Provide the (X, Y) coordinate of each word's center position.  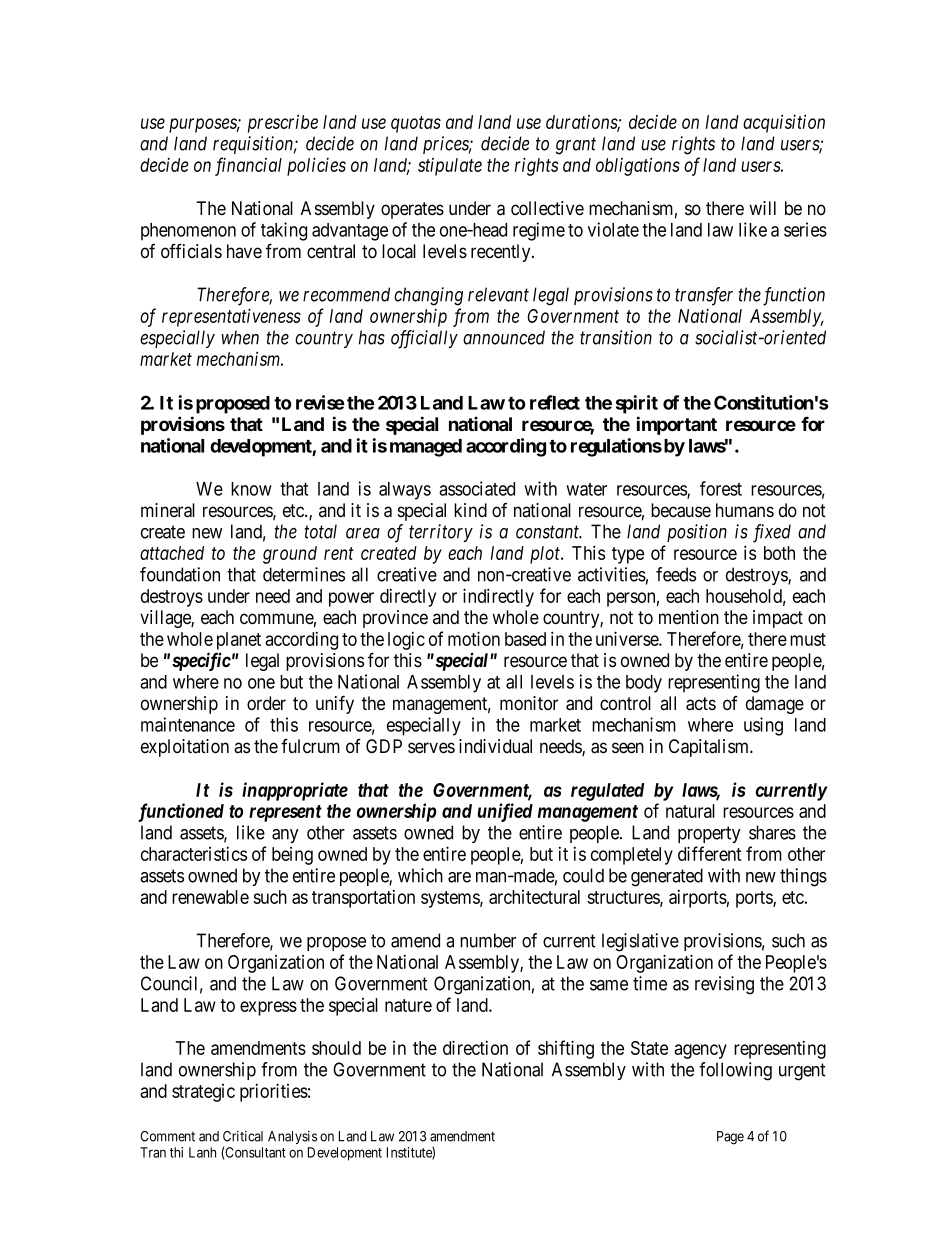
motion (474, 638)
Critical (243, 1136)
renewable (210, 897)
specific (201, 661)
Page (730, 1138)
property (709, 834)
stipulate (450, 167)
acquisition (784, 123)
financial (248, 166)
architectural (534, 897)
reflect (555, 402)
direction (475, 1047)
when (240, 337)
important (677, 425)
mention (689, 617)
